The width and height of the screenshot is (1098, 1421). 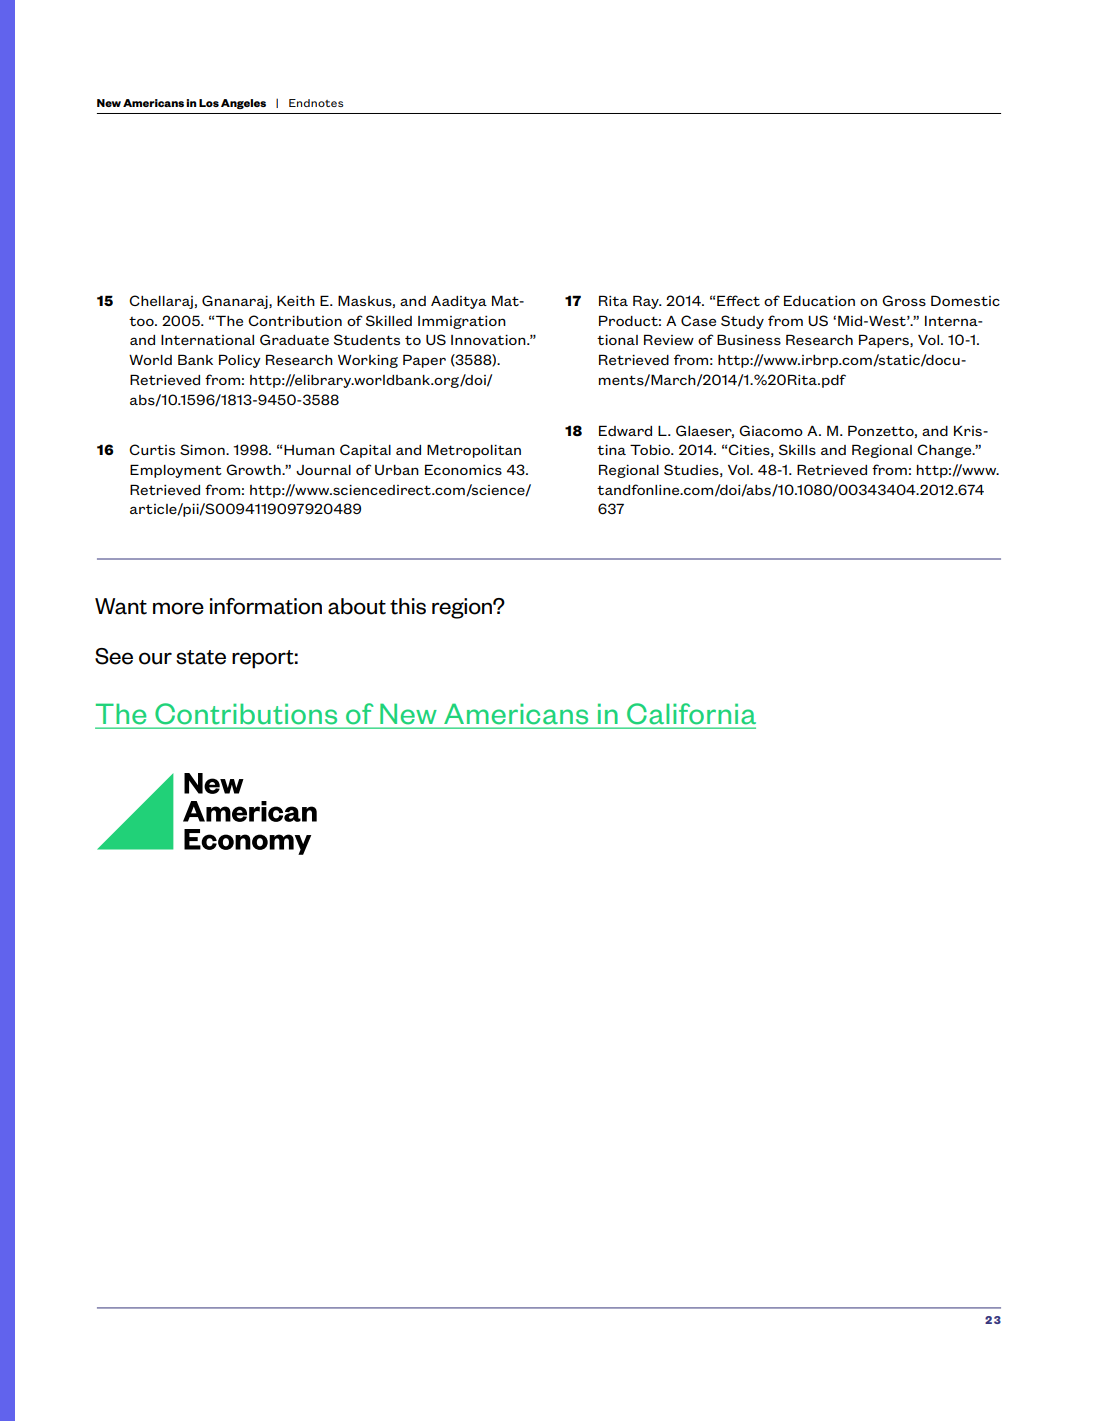 What do you see at coordinates (771, 430) in the screenshot?
I see `Giacomo` at bounding box center [771, 430].
